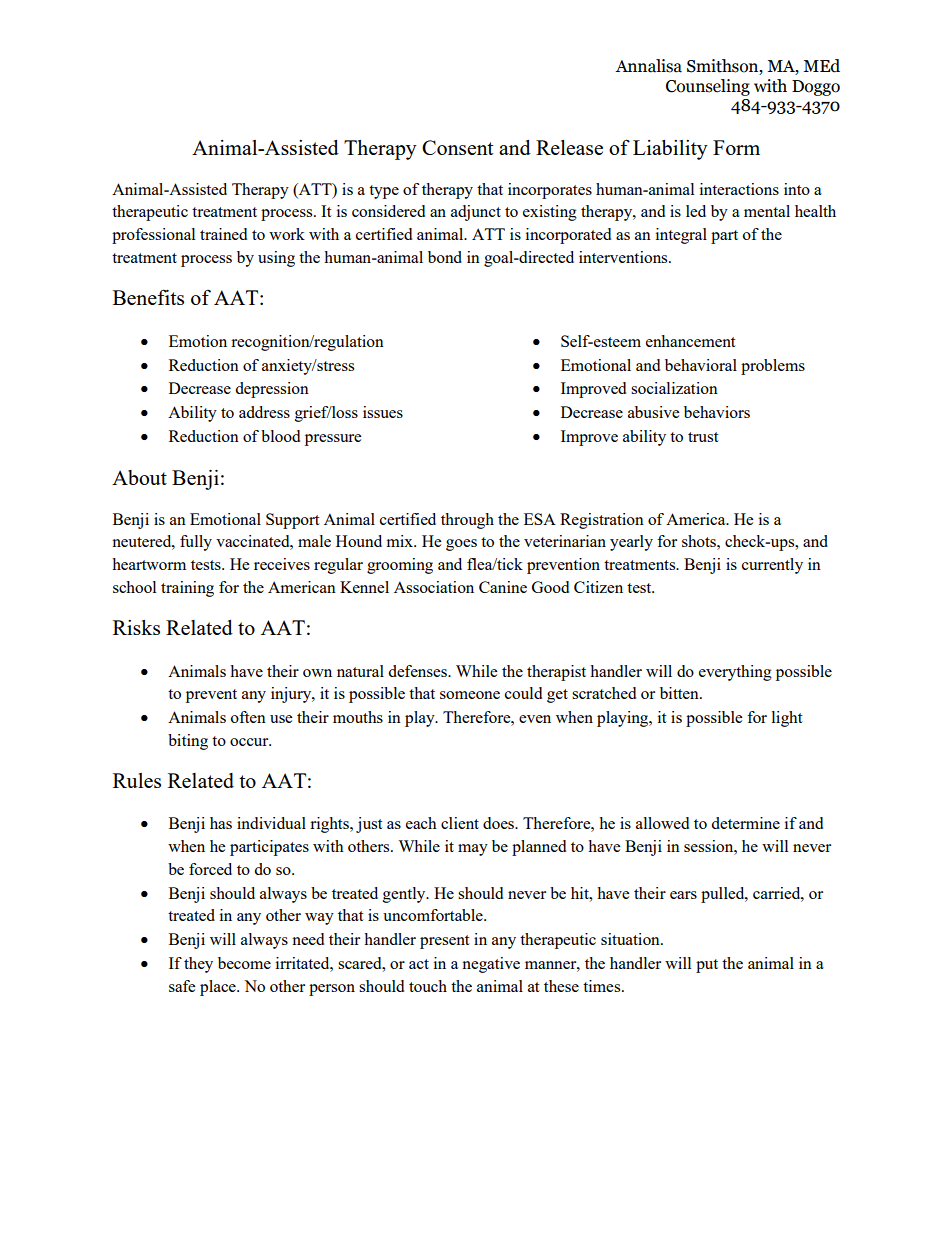 Image resolution: width=952 pixels, height=1233 pixels. Describe the element at coordinates (717, 412) in the screenshot. I see `behaviors` at that location.
